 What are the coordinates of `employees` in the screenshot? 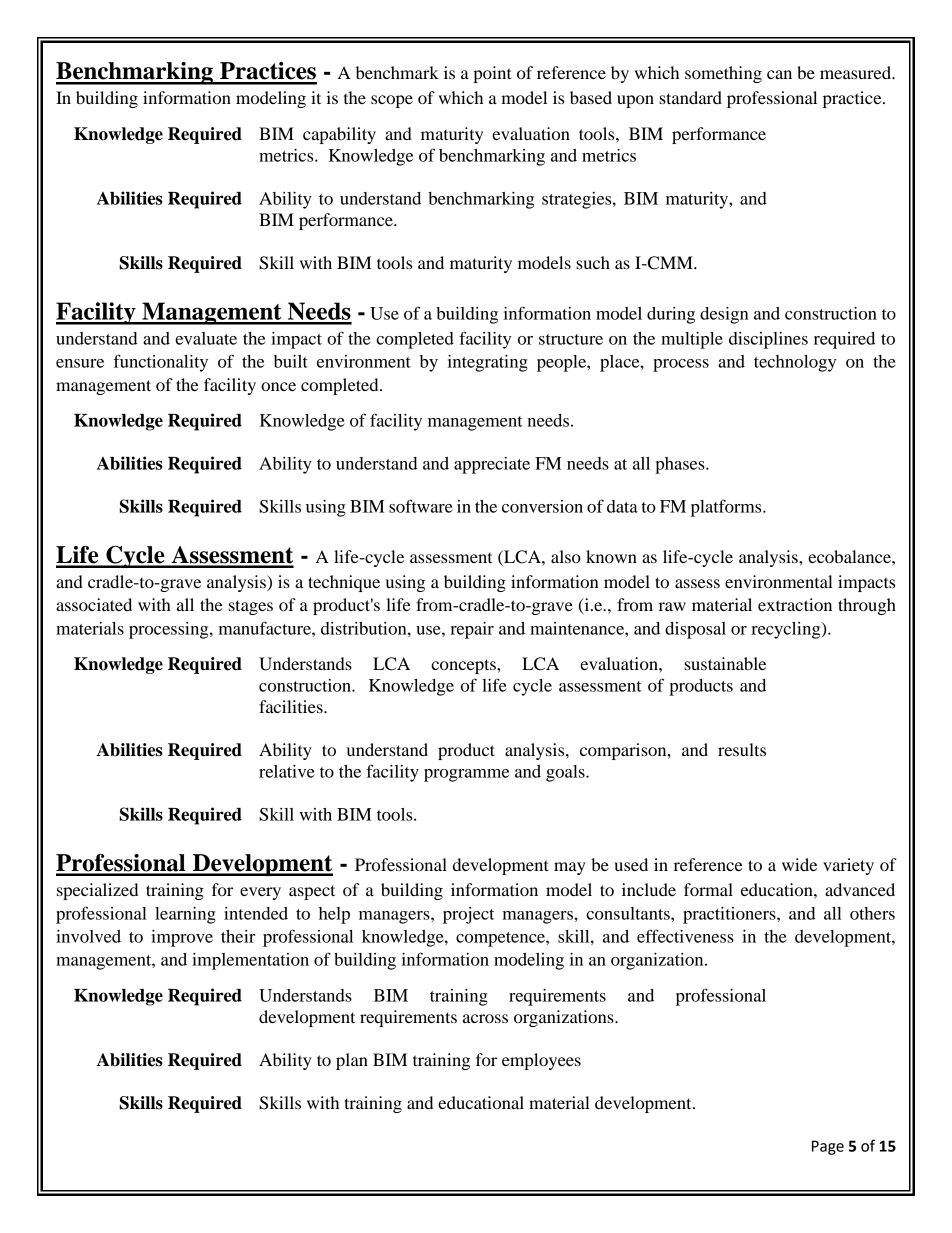 It's located at (541, 1061).
